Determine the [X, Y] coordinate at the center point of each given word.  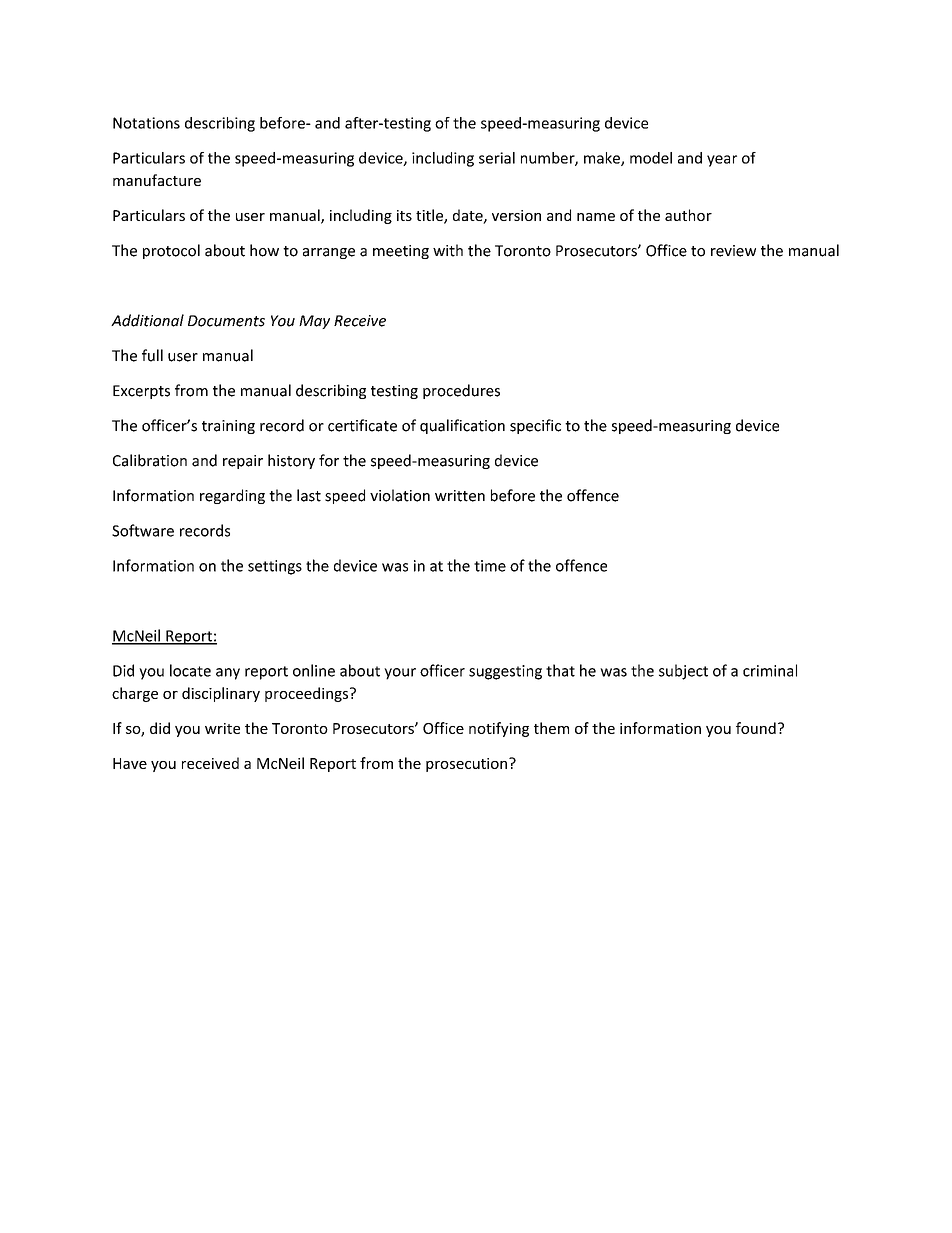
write [222, 728]
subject [683, 672]
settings [275, 567]
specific [535, 426]
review [733, 251]
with [448, 250]
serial [497, 158]
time [490, 566]
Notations [146, 123]
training [228, 427]
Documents [226, 321]
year [722, 161]
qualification [462, 426]
